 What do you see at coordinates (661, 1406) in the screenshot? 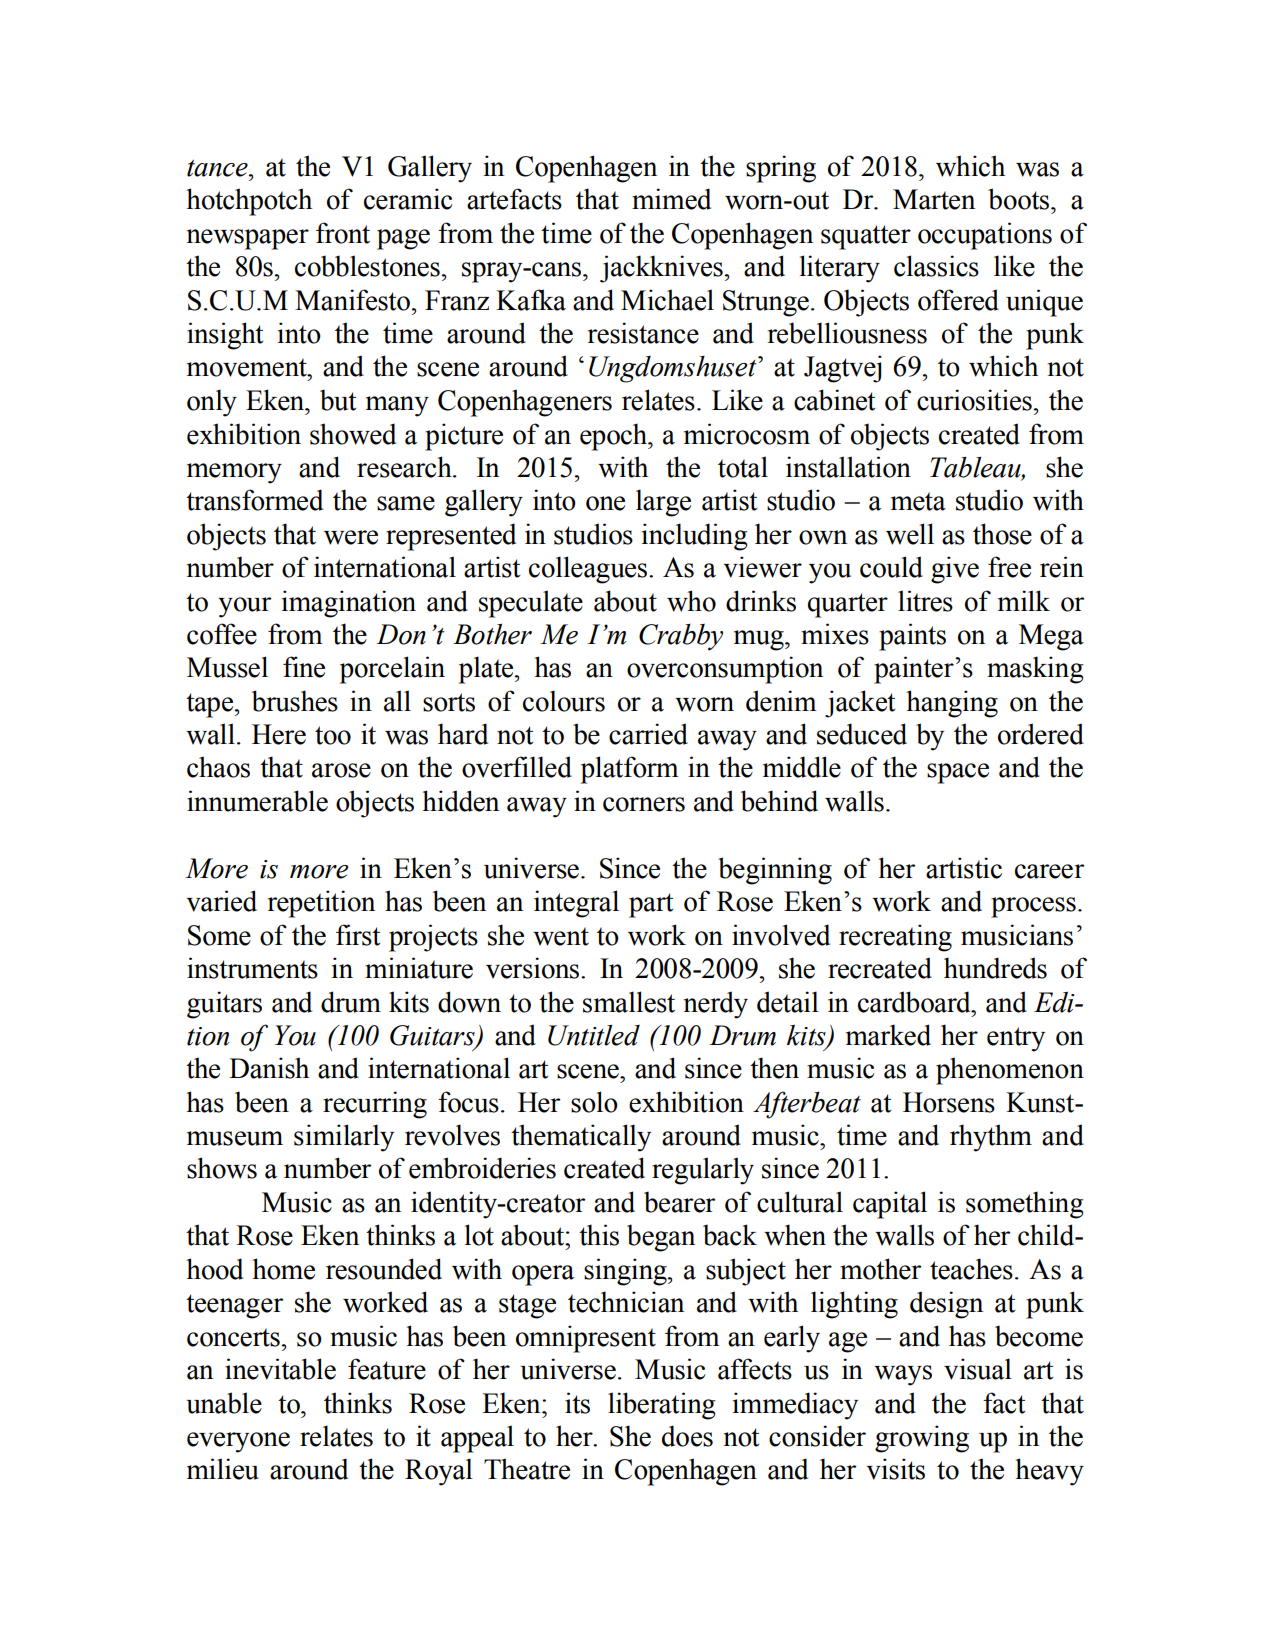
I see `liberating` at bounding box center [661, 1406].
